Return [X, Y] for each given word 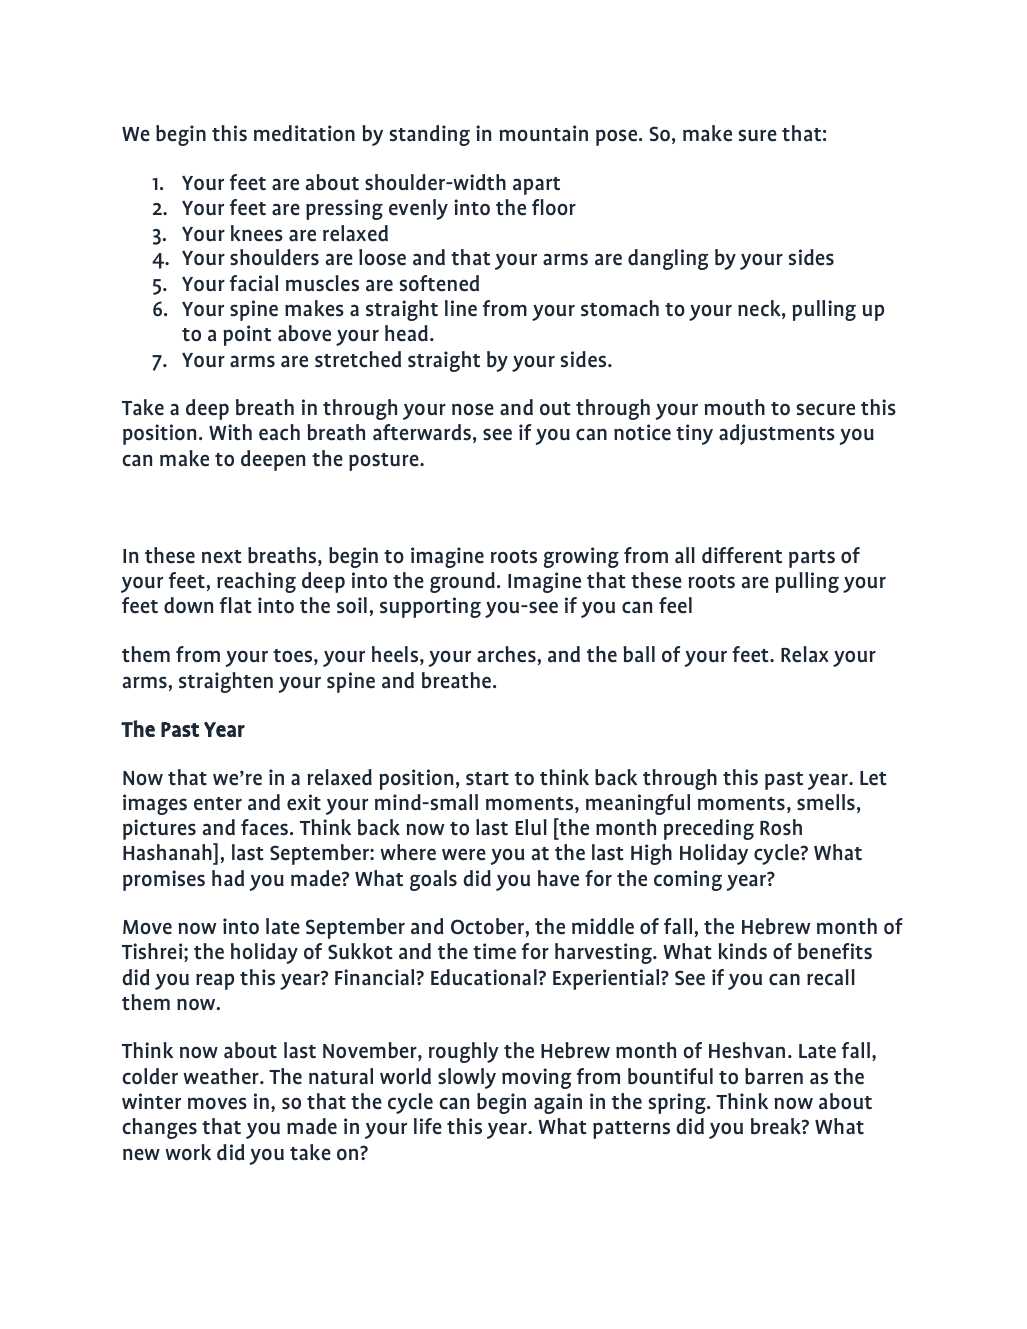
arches [506, 654]
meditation [304, 133]
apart [536, 186]
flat [236, 605]
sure [758, 135]
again [558, 1103]
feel [675, 605]
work [188, 1152]
